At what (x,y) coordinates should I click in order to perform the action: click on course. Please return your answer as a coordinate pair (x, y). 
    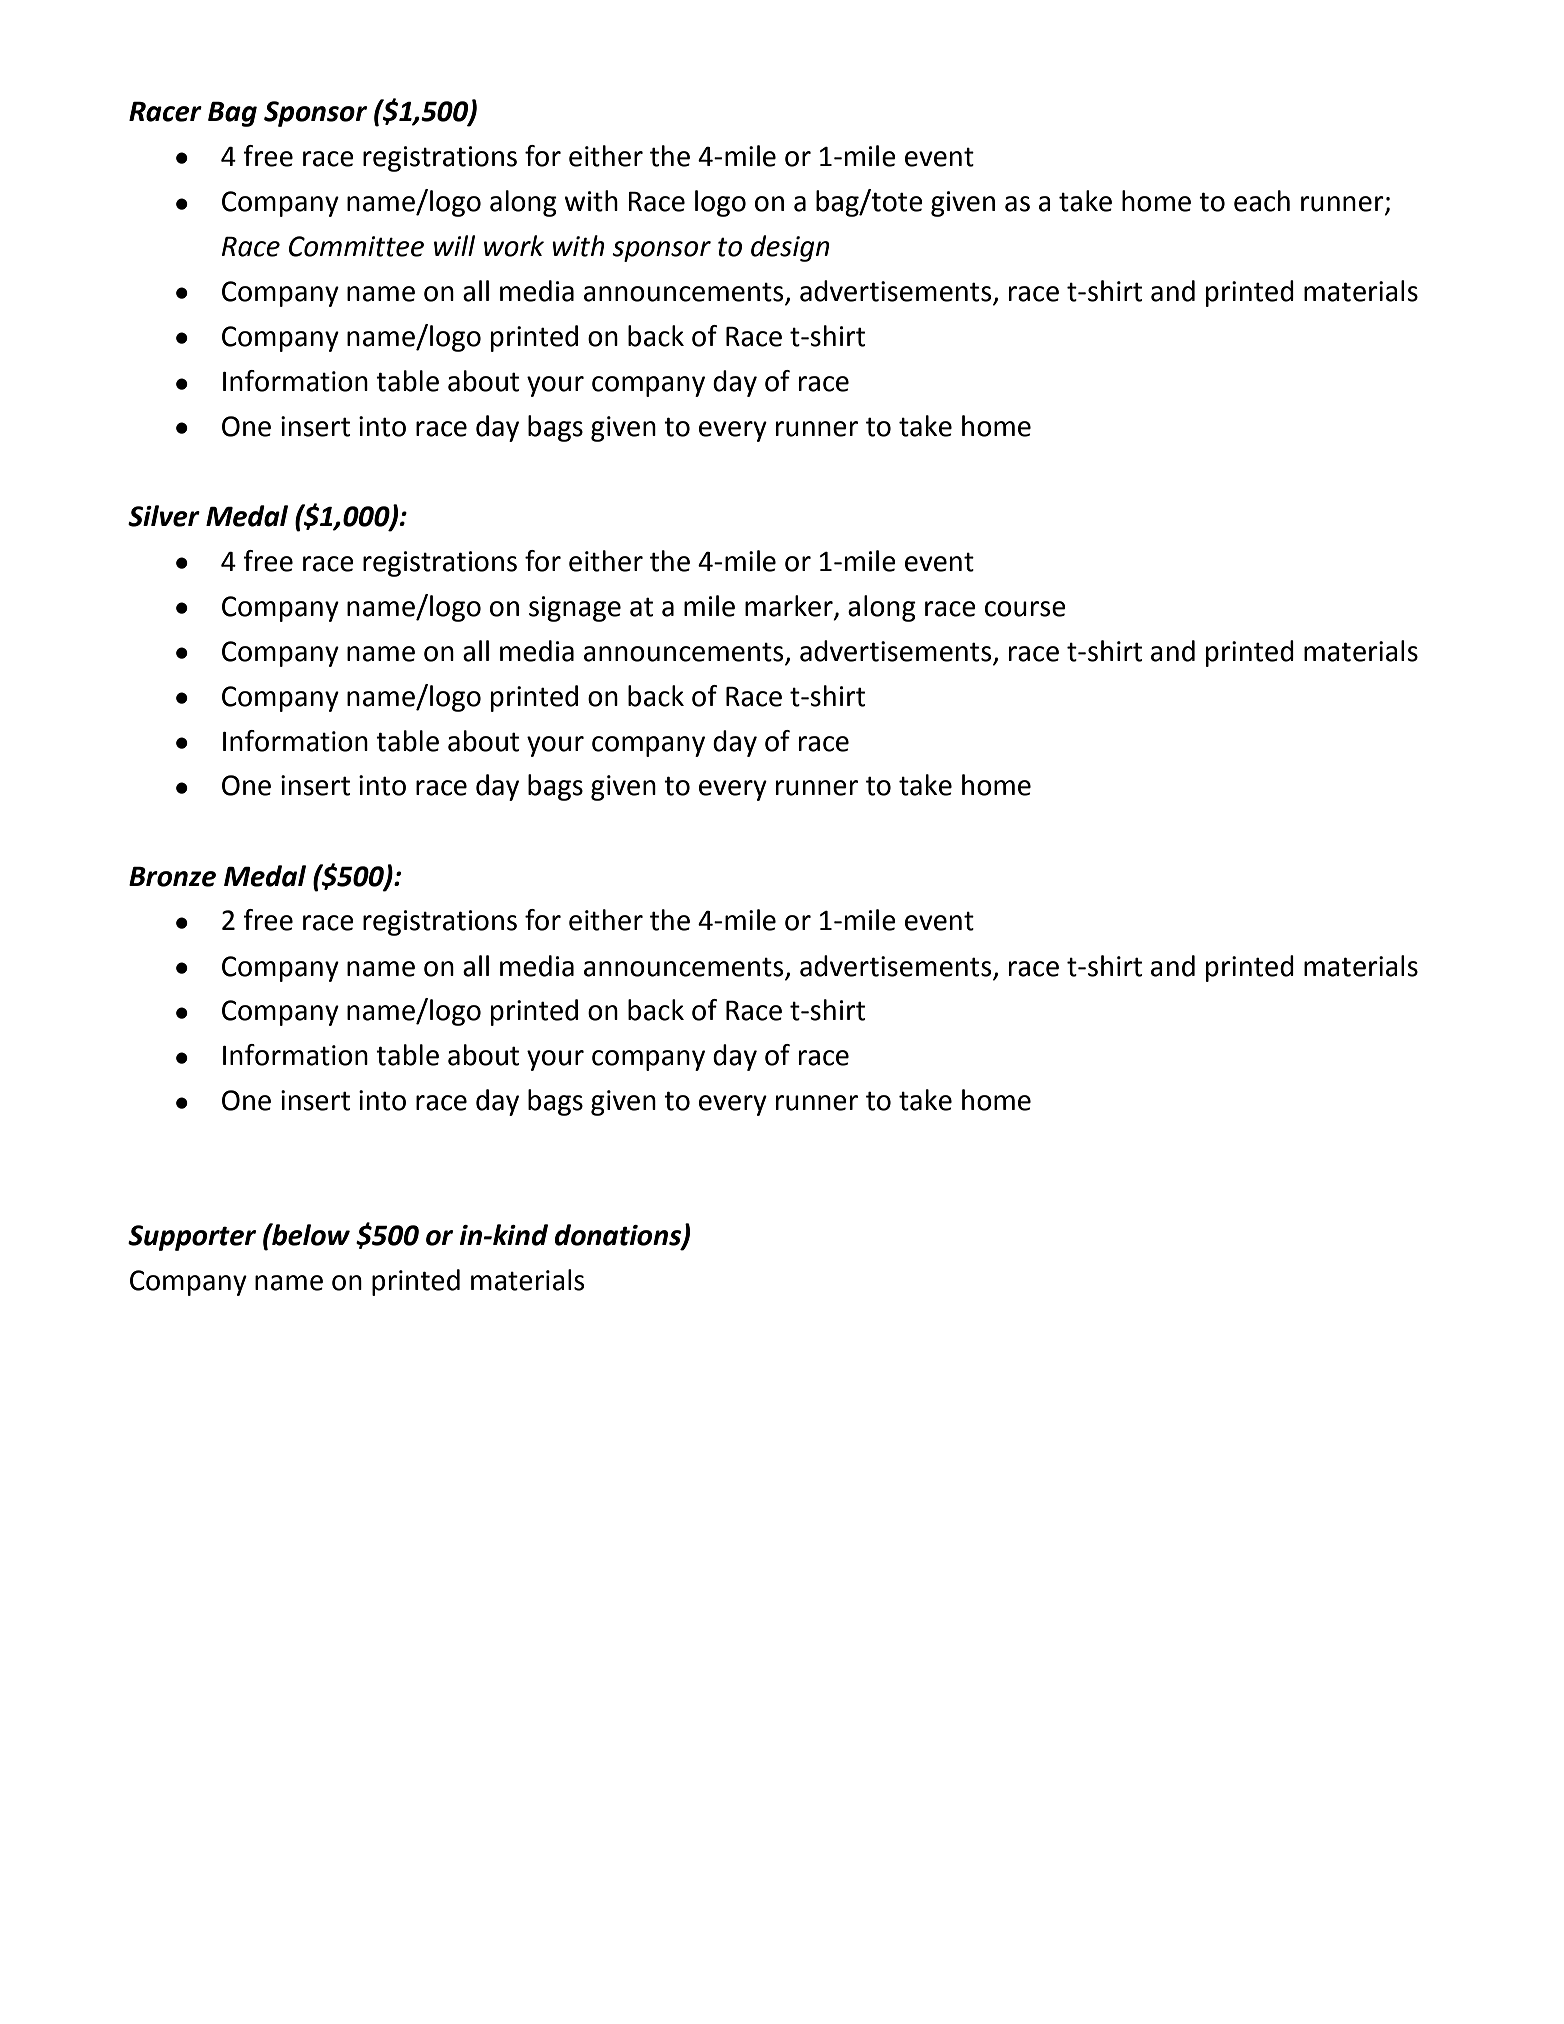
    Looking at the image, I should click on (1025, 609).
